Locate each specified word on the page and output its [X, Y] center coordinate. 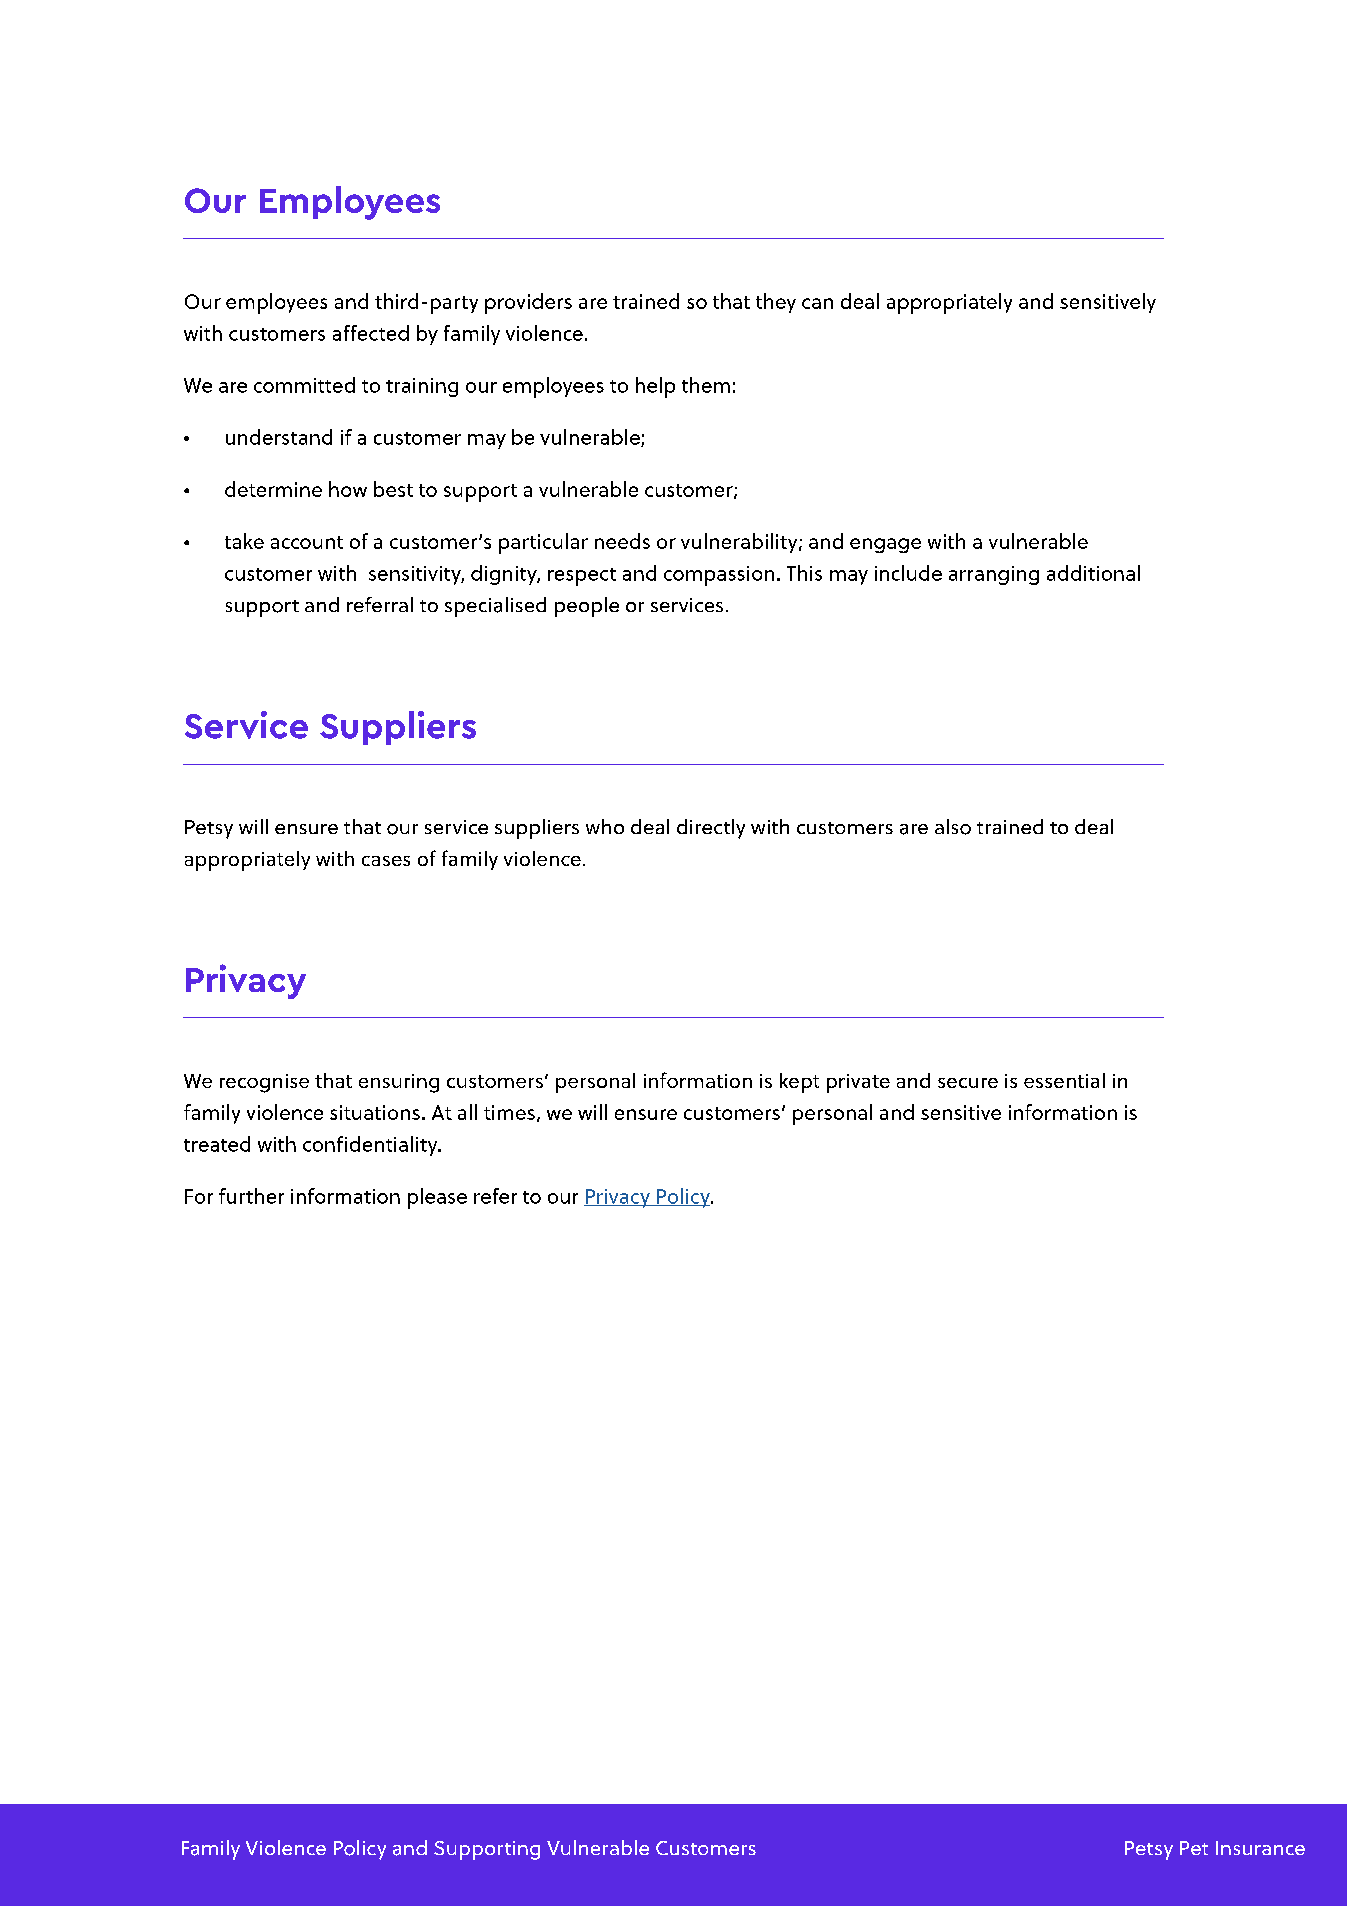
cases [386, 861]
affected [371, 333]
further [251, 1196]
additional [1093, 573]
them [706, 385]
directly [711, 829]
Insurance [1260, 1848]
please [437, 1198]
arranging [994, 575]
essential [1064, 1080]
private [858, 1083]
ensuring [399, 1083]
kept [799, 1083]
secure [968, 1083]
